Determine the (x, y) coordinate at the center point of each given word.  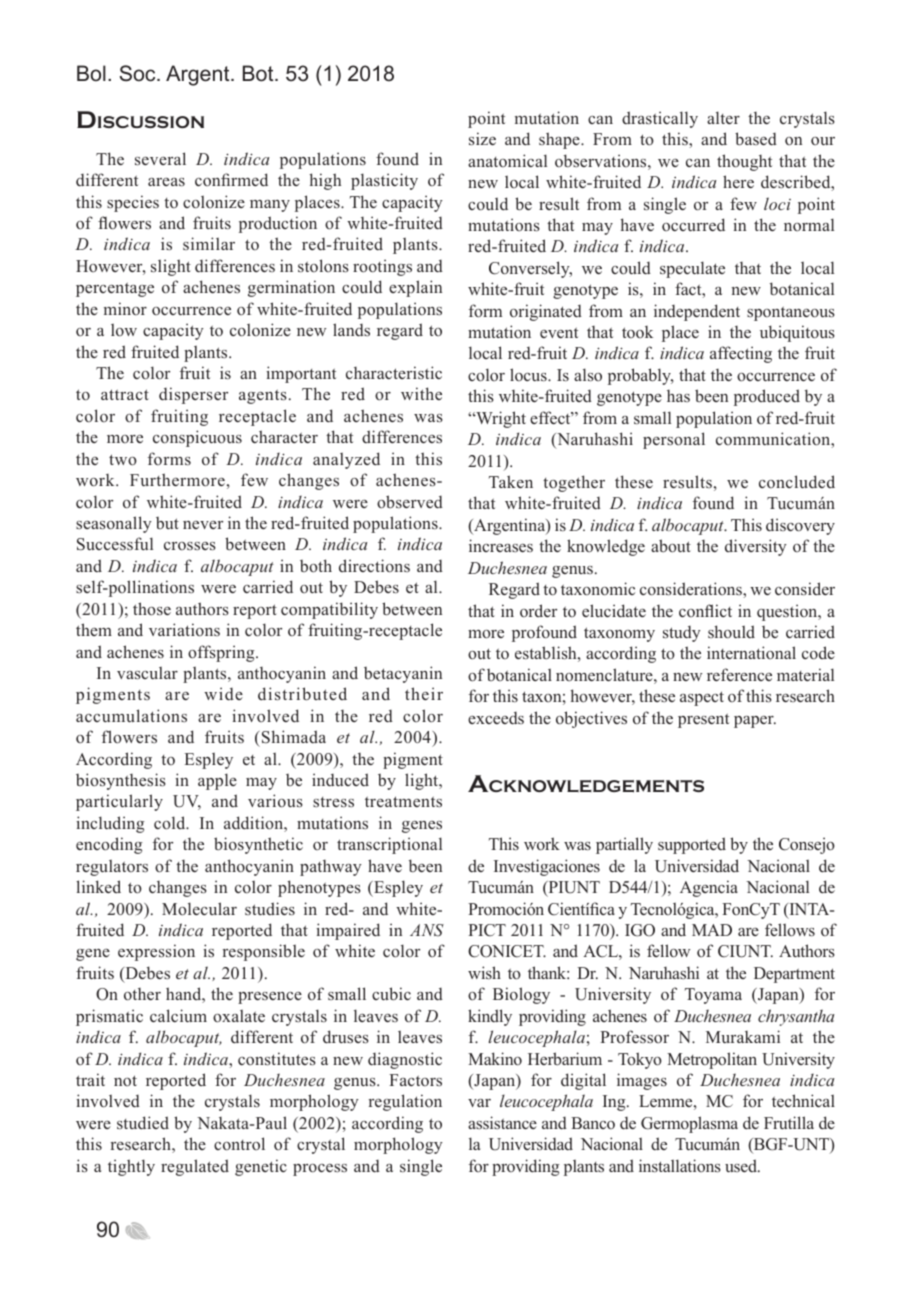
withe (421, 393)
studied (143, 1123)
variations (184, 630)
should (731, 632)
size (482, 139)
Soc (139, 73)
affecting (741, 354)
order (538, 610)
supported (692, 845)
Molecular (199, 908)
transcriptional (389, 845)
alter (723, 117)
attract (125, 394)
